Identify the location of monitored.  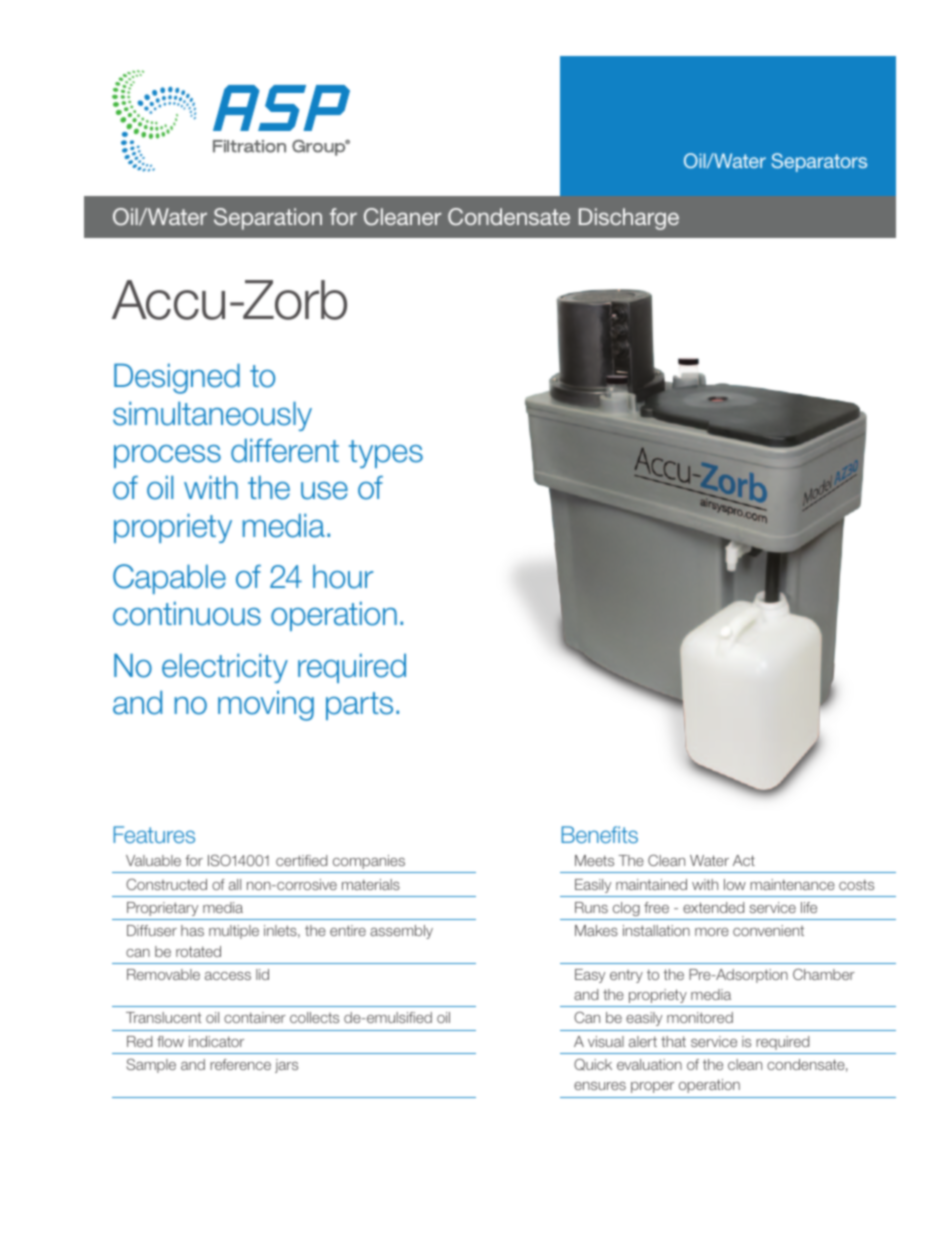
(700, 1017).
